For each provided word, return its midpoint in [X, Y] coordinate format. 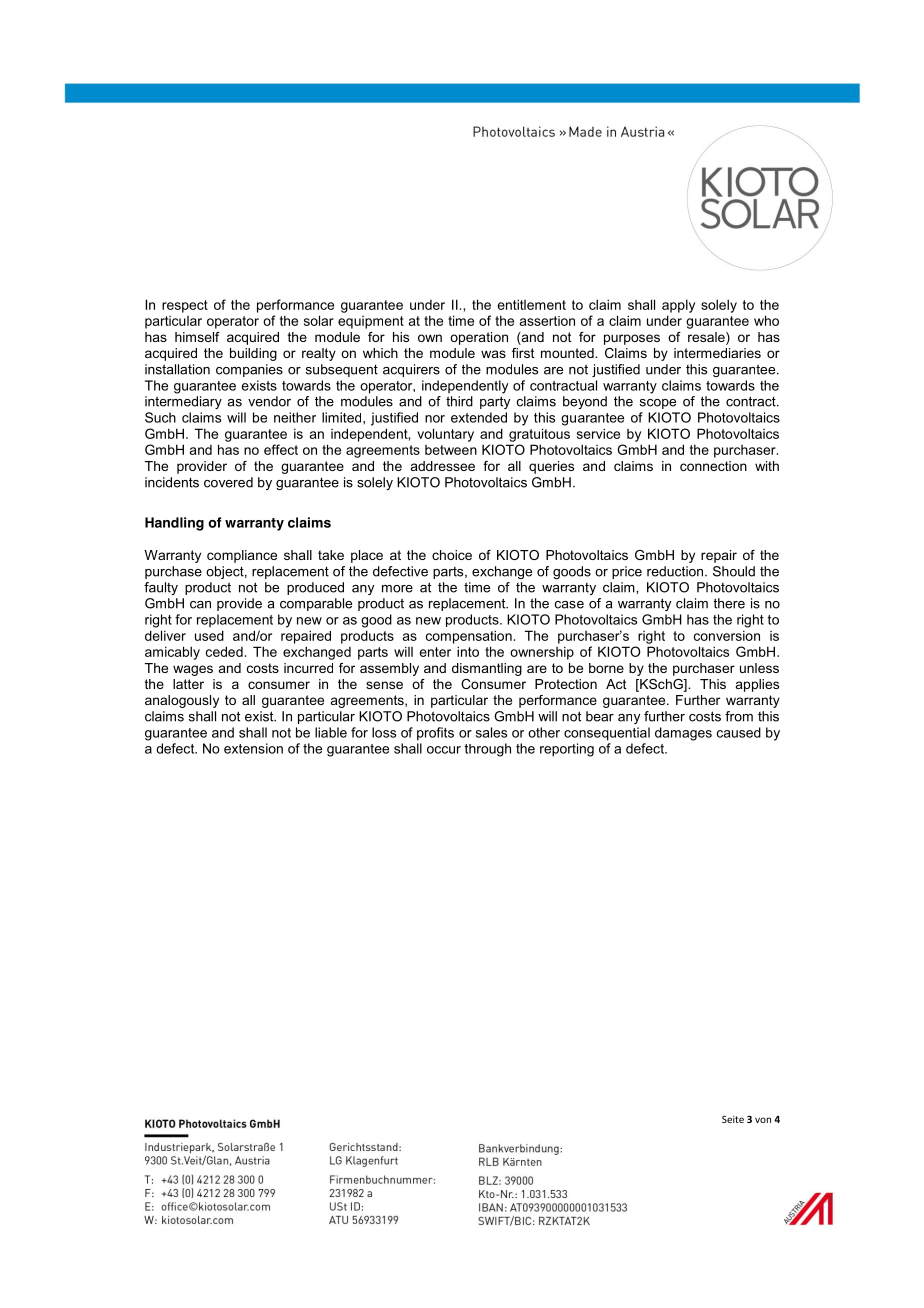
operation [479, 338]
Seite [733, 1119]
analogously [182, 701]
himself [197, 337]
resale [707, 338]
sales [491, 732]
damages [683, 734]
